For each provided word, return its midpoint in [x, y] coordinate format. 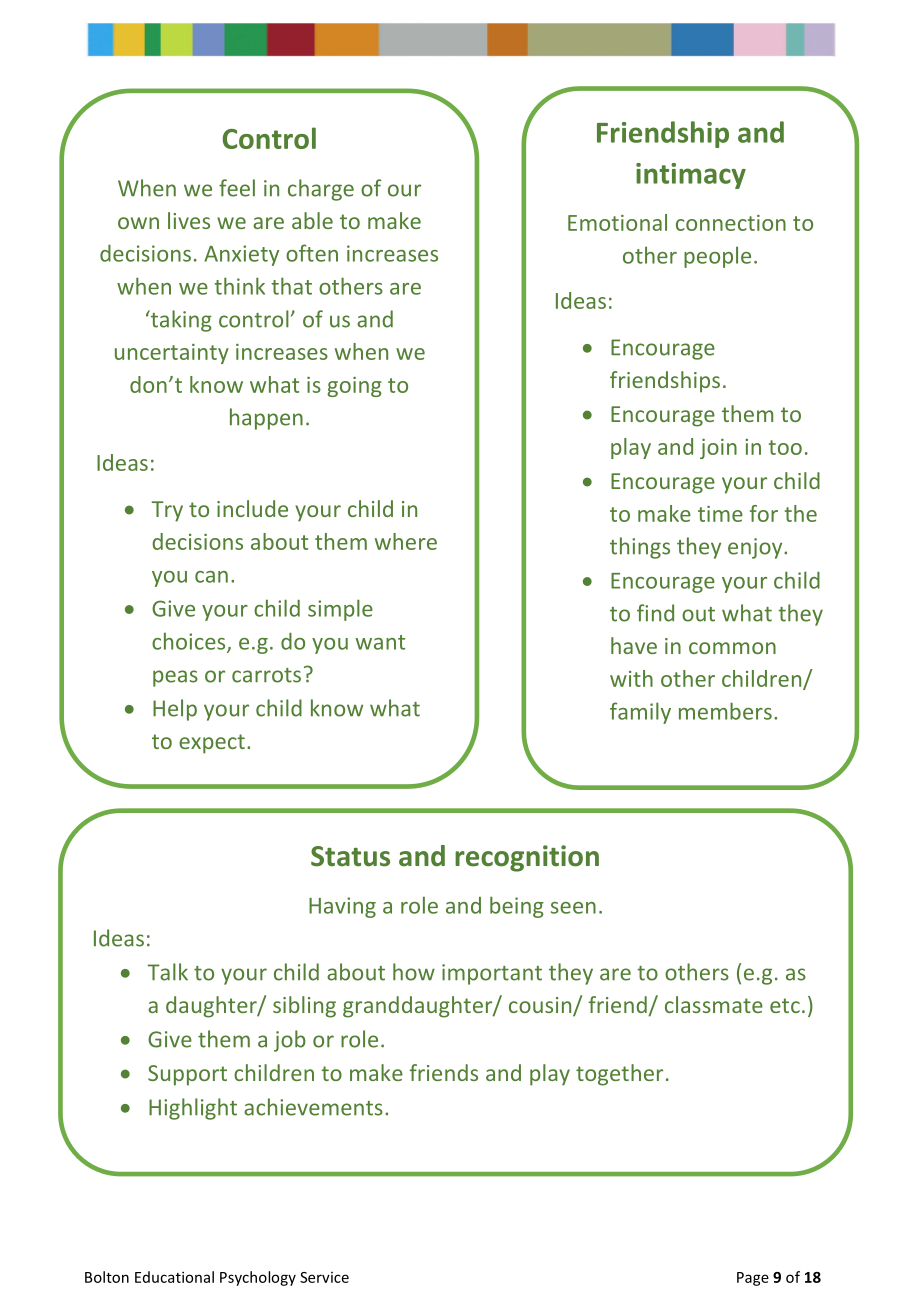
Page [753, 1279]
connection [731, 223]
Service [324, 1277]
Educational [174, 1277]
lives [189, 220]
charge [321, 190]
